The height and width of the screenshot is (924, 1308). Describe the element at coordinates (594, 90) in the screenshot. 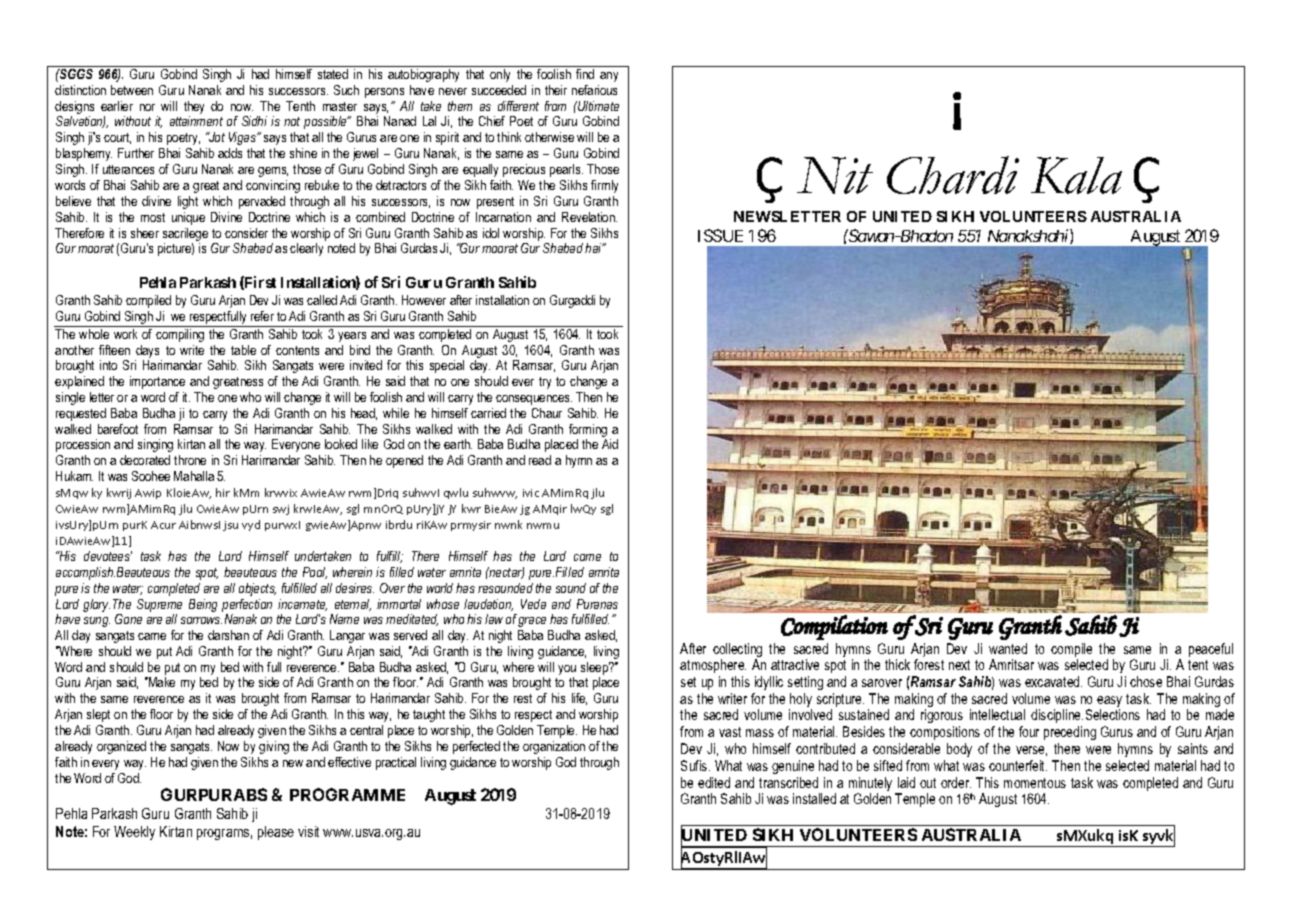

I see `nefarious` at that location.
